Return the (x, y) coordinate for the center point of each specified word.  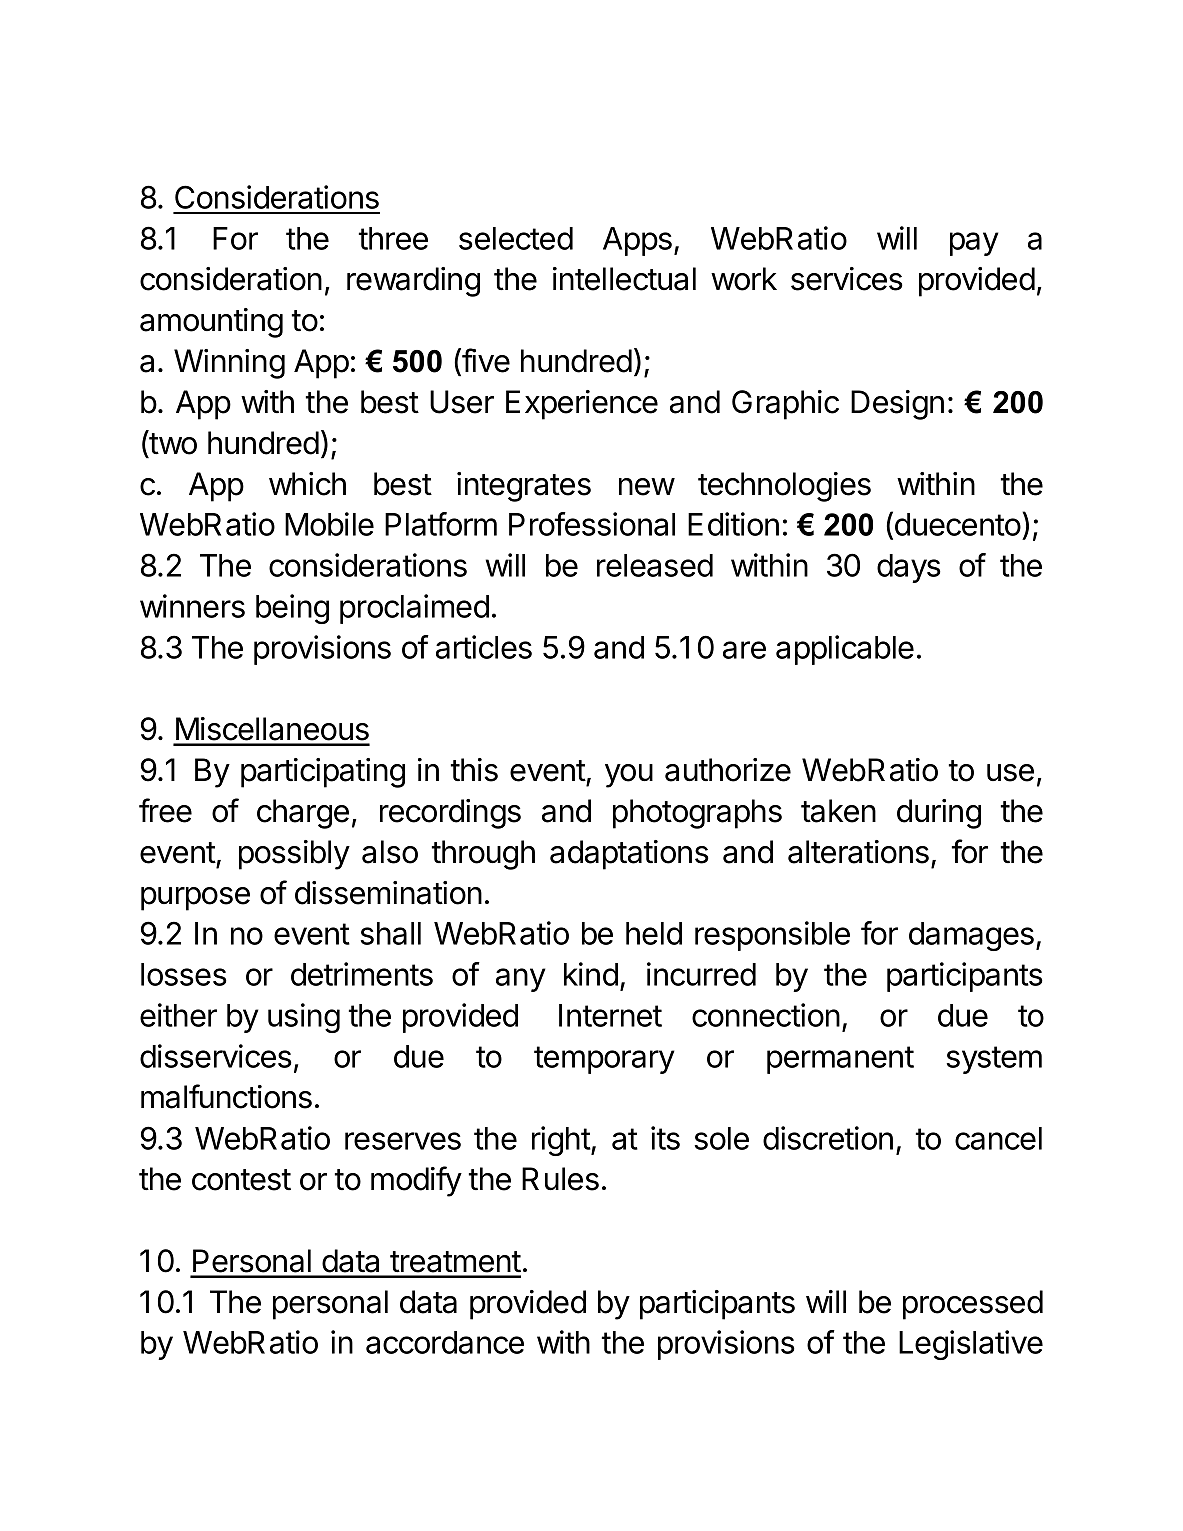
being (292, 609)
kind (591, 974)
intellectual (624, 279)
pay (974, 244)
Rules (560, 1179)
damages (971, 936)
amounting (211, 323)
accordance (445, 1342)
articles (484, 647)
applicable (845, 650)
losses (184, 974)
